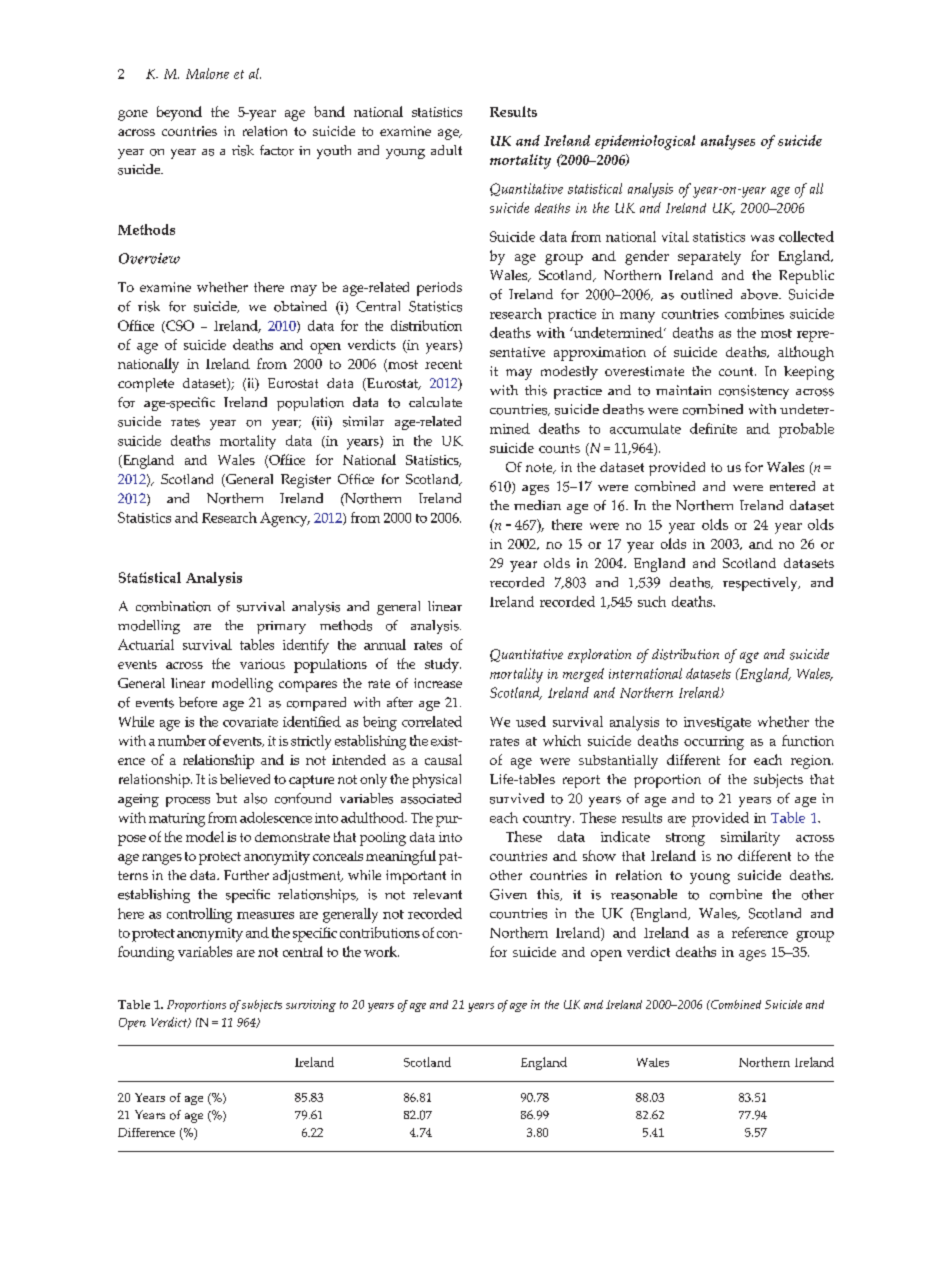  What do you see at coordinates (728, 142) in the document?
I see `analyses` at bounding box center [728, 142].
